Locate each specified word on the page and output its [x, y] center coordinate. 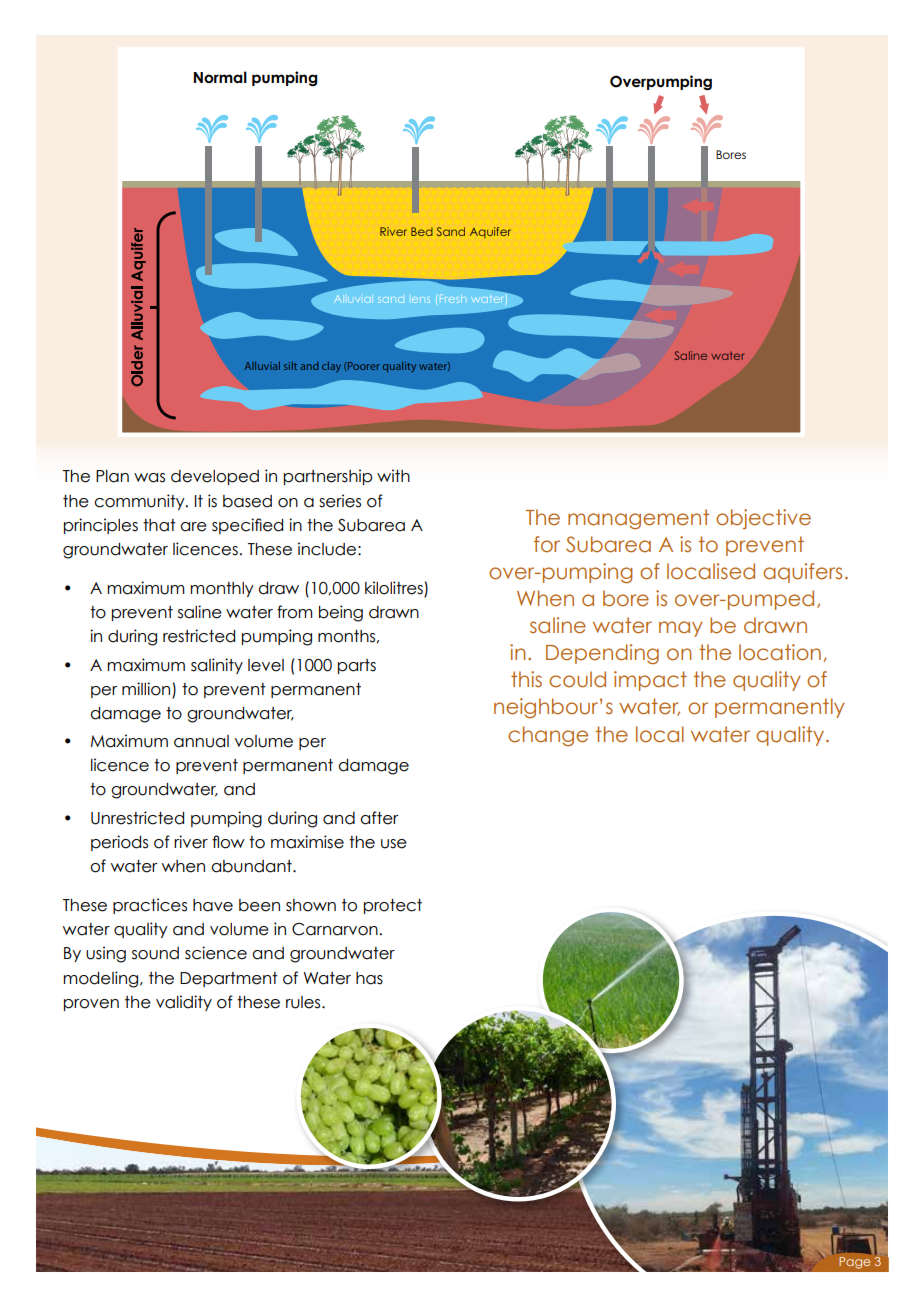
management [638, 519]
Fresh [453, 300]
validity [184, 1003]
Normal [220, 77]
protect [393, 906]
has [369, 978]
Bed [422, 231]
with [393, 475]
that [159, 525]
